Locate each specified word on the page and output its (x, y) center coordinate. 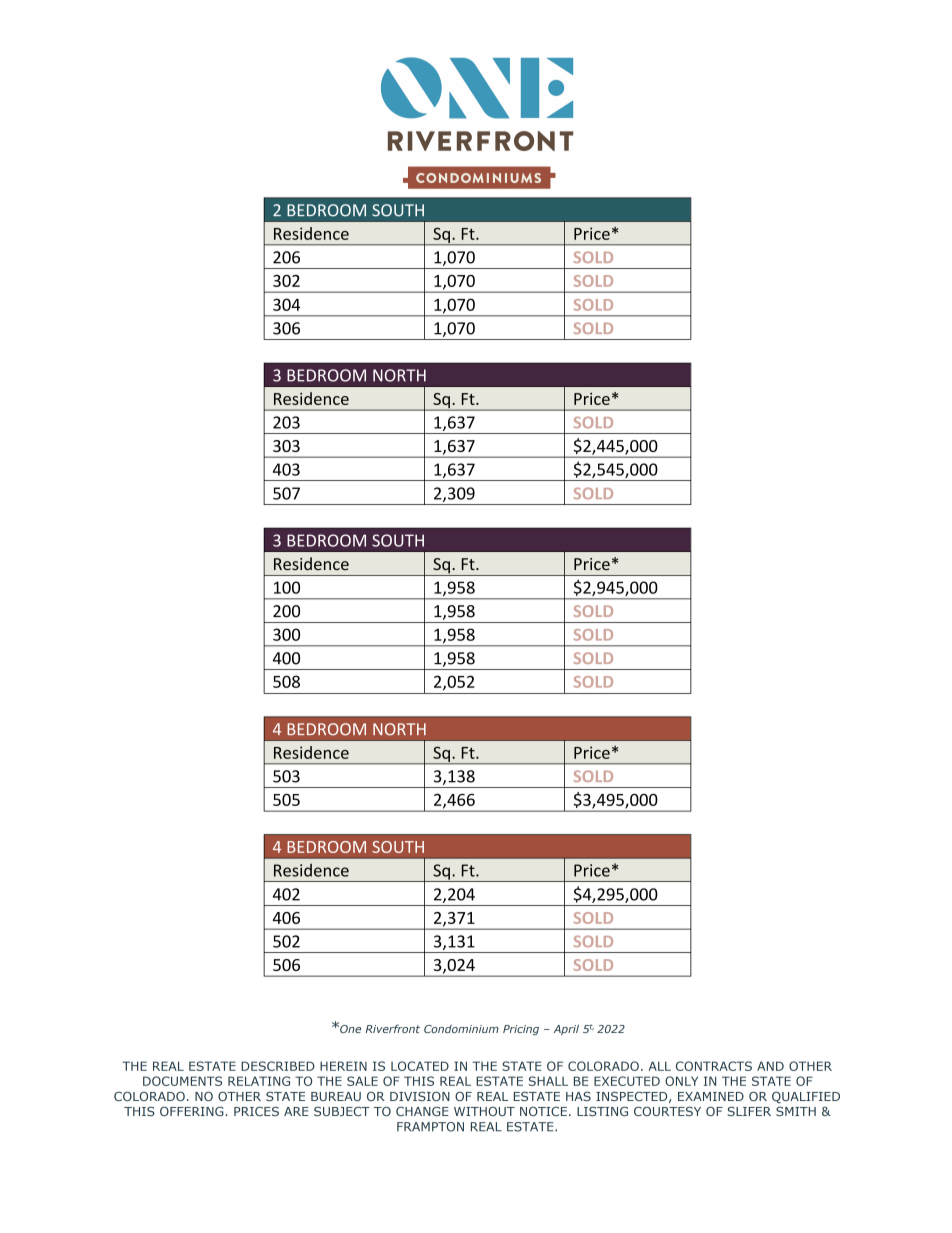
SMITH (796, 1111)
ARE (296, 1111)
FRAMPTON (430, 1127)
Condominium (461, 1029)
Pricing (521, 1030)
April (566, 1029)
